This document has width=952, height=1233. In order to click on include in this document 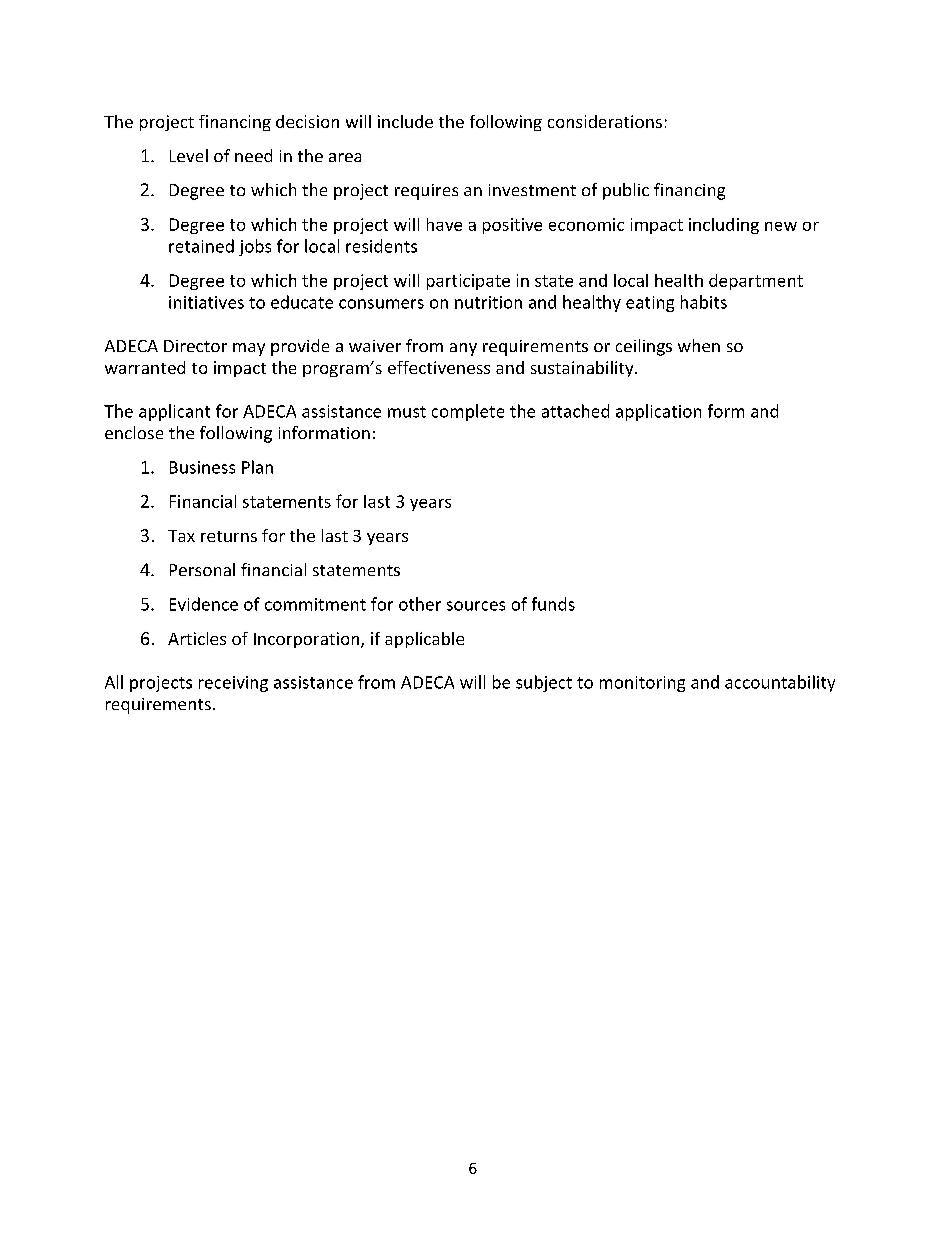, I will do `click(405, 121)`.
